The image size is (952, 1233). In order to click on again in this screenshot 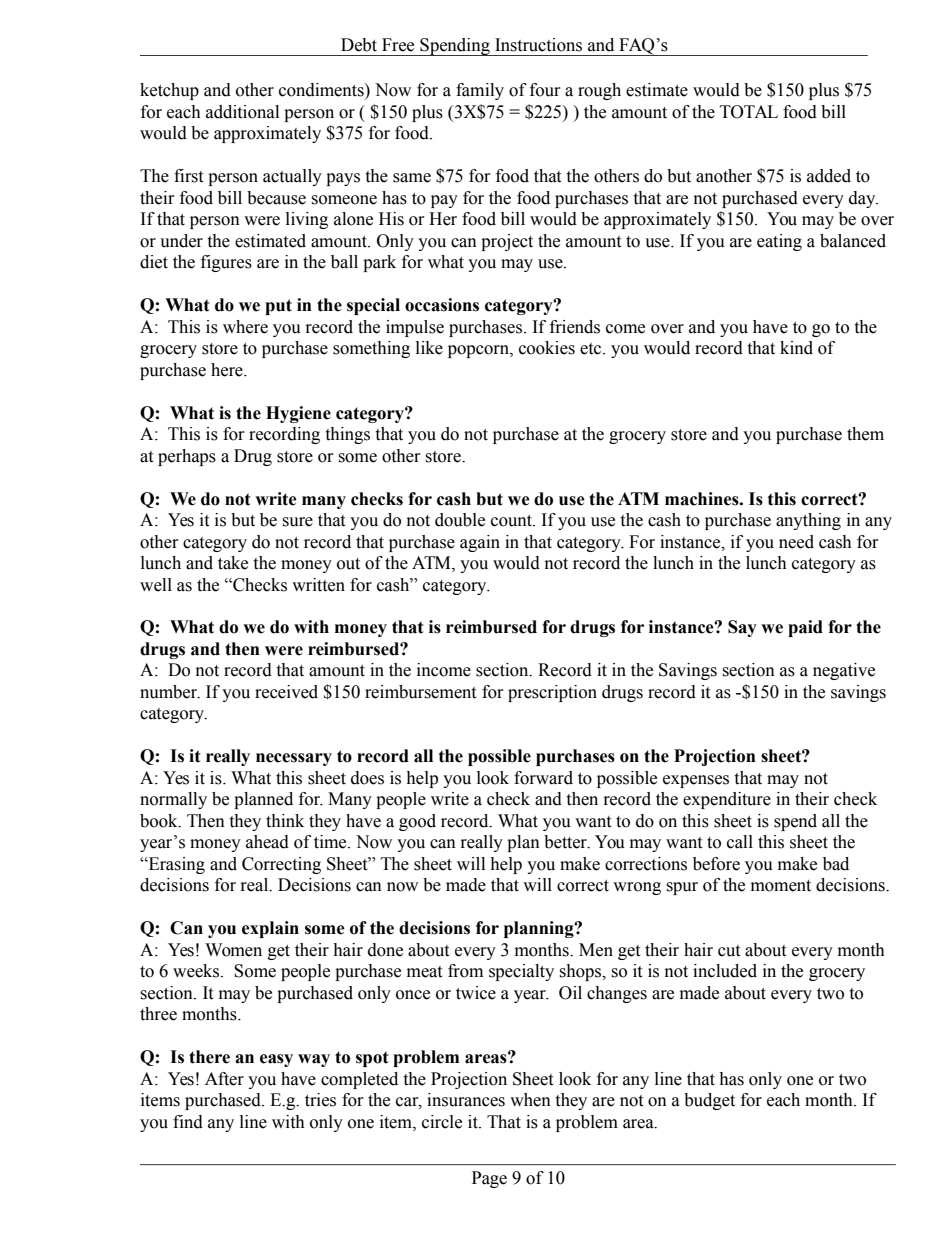, I will do `click(480, 543)`.
